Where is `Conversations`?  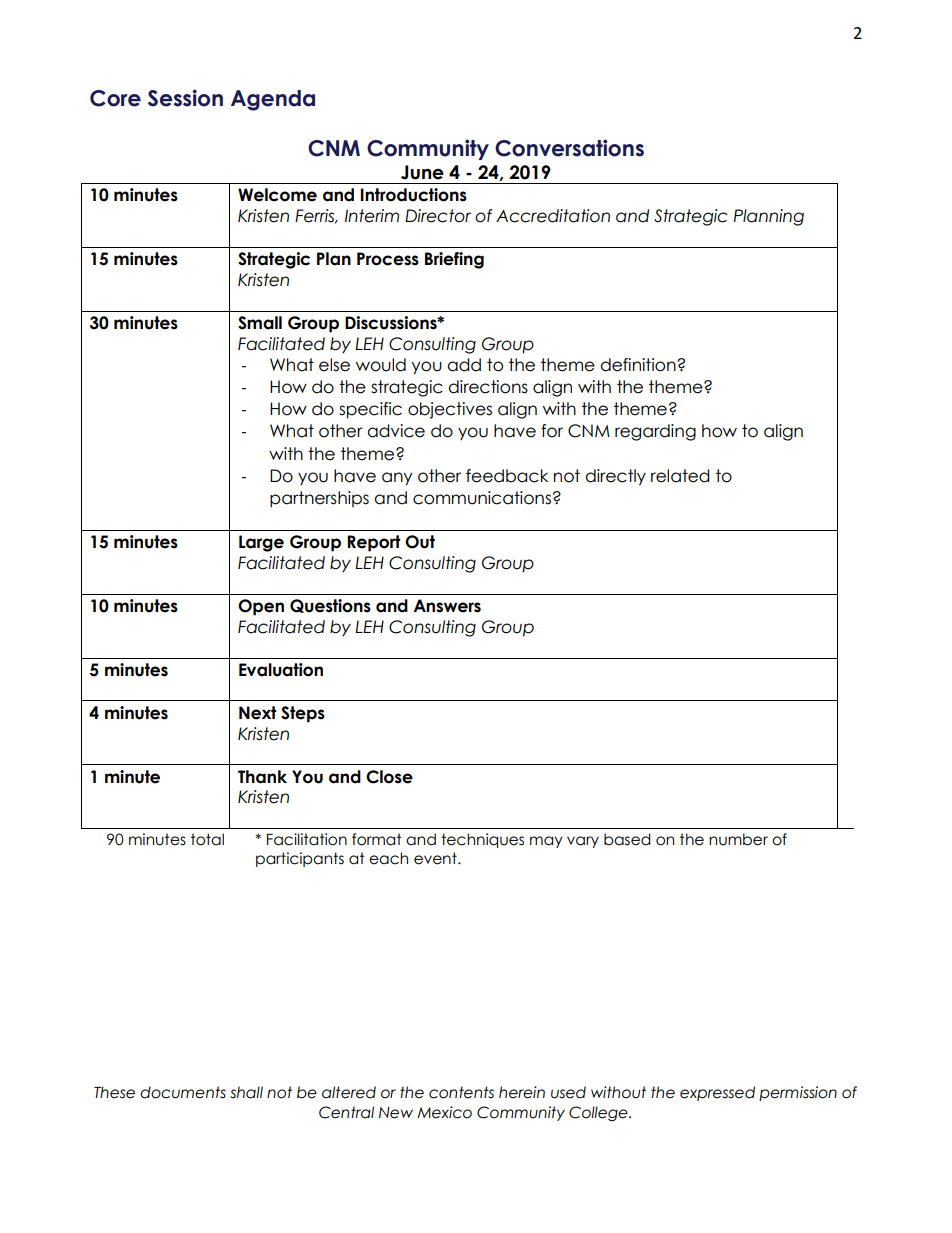
Conversations is located at coordinates (569, 148).
